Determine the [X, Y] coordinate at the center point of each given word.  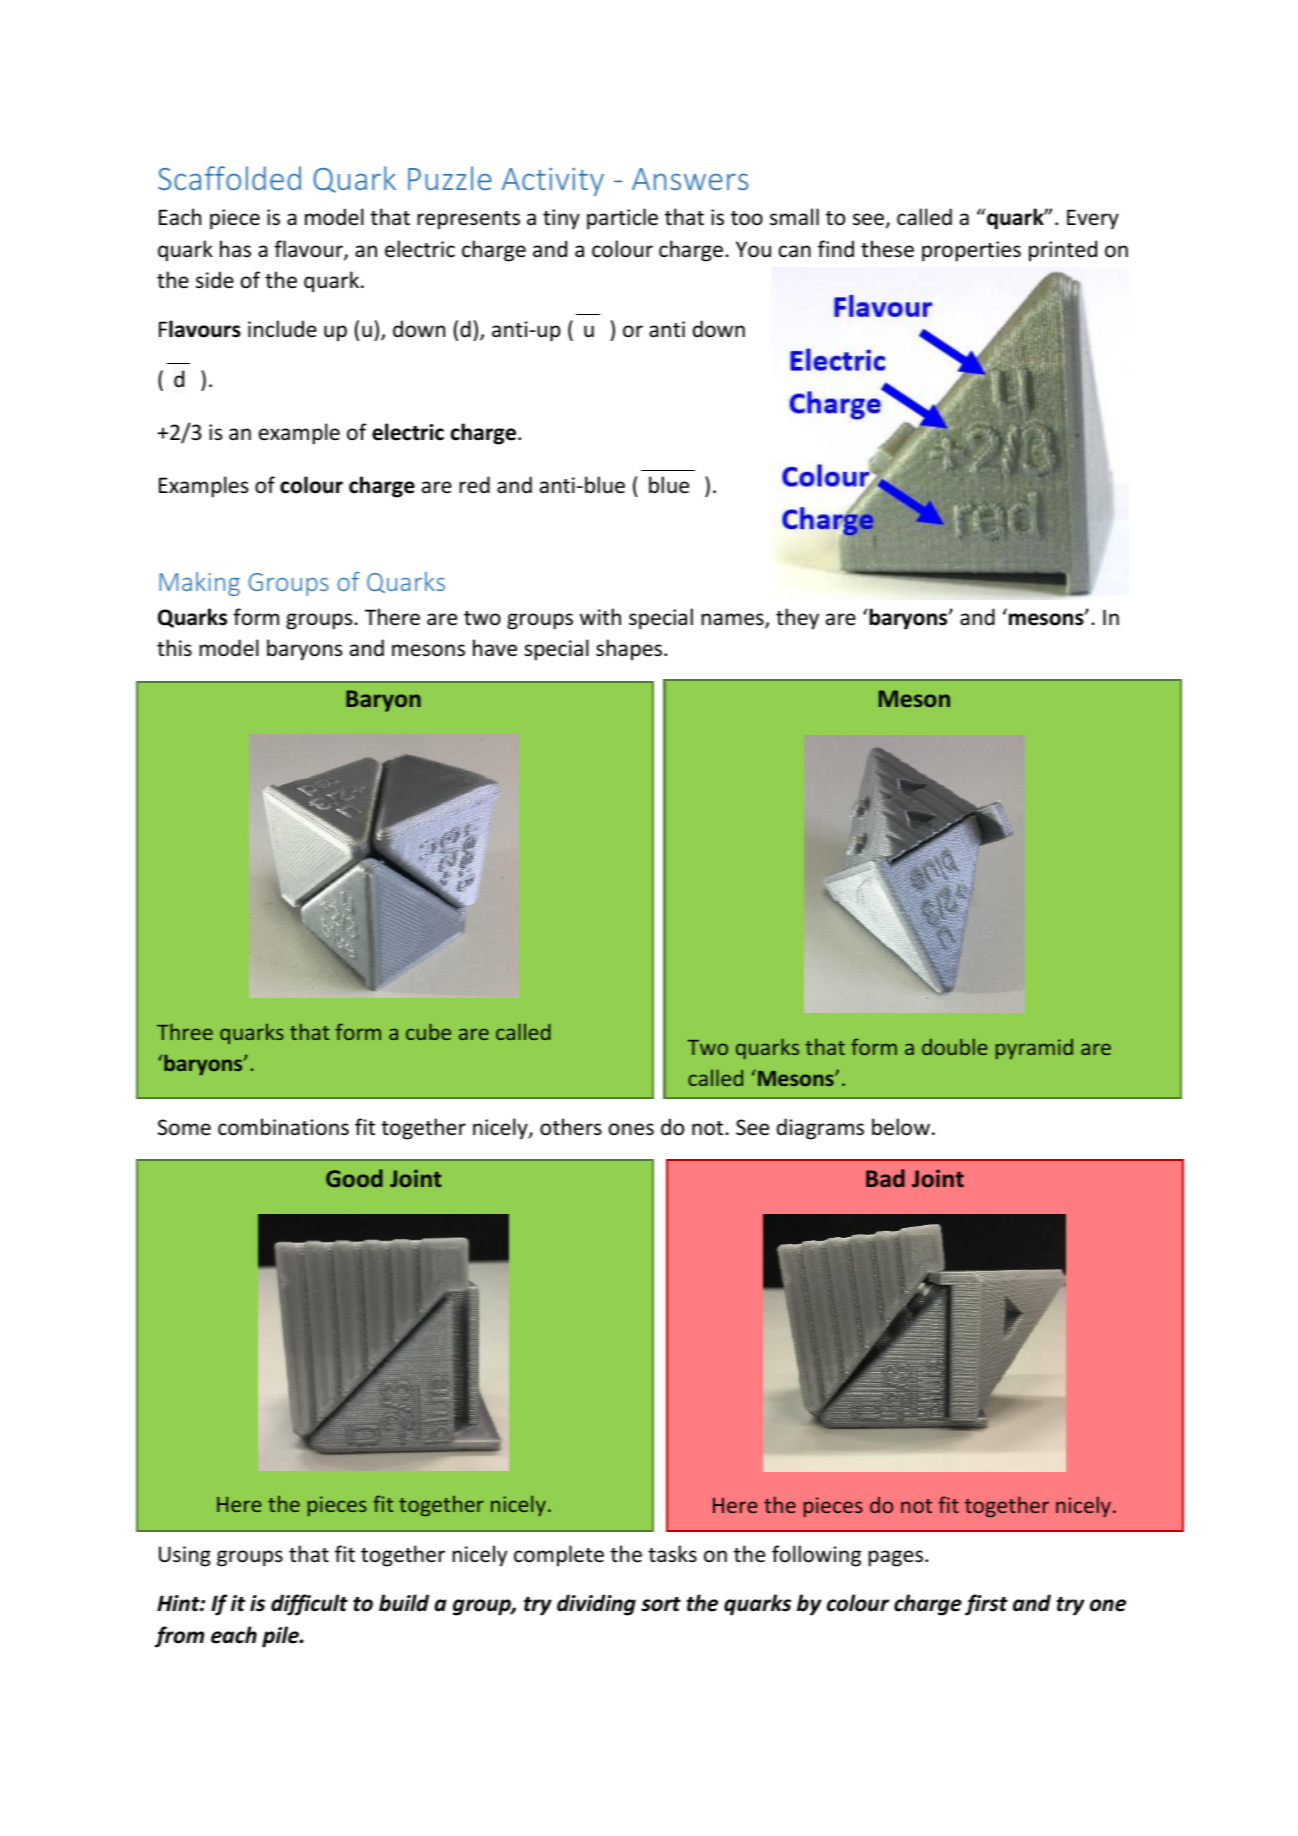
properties [971, 251]
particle [622, 219]
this [174, 647]
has [235, 249]
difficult [309, 1605]
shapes [629, 650]
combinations [283, 1127]
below [901, 1127]
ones [631, 1129]
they [797, 619]
